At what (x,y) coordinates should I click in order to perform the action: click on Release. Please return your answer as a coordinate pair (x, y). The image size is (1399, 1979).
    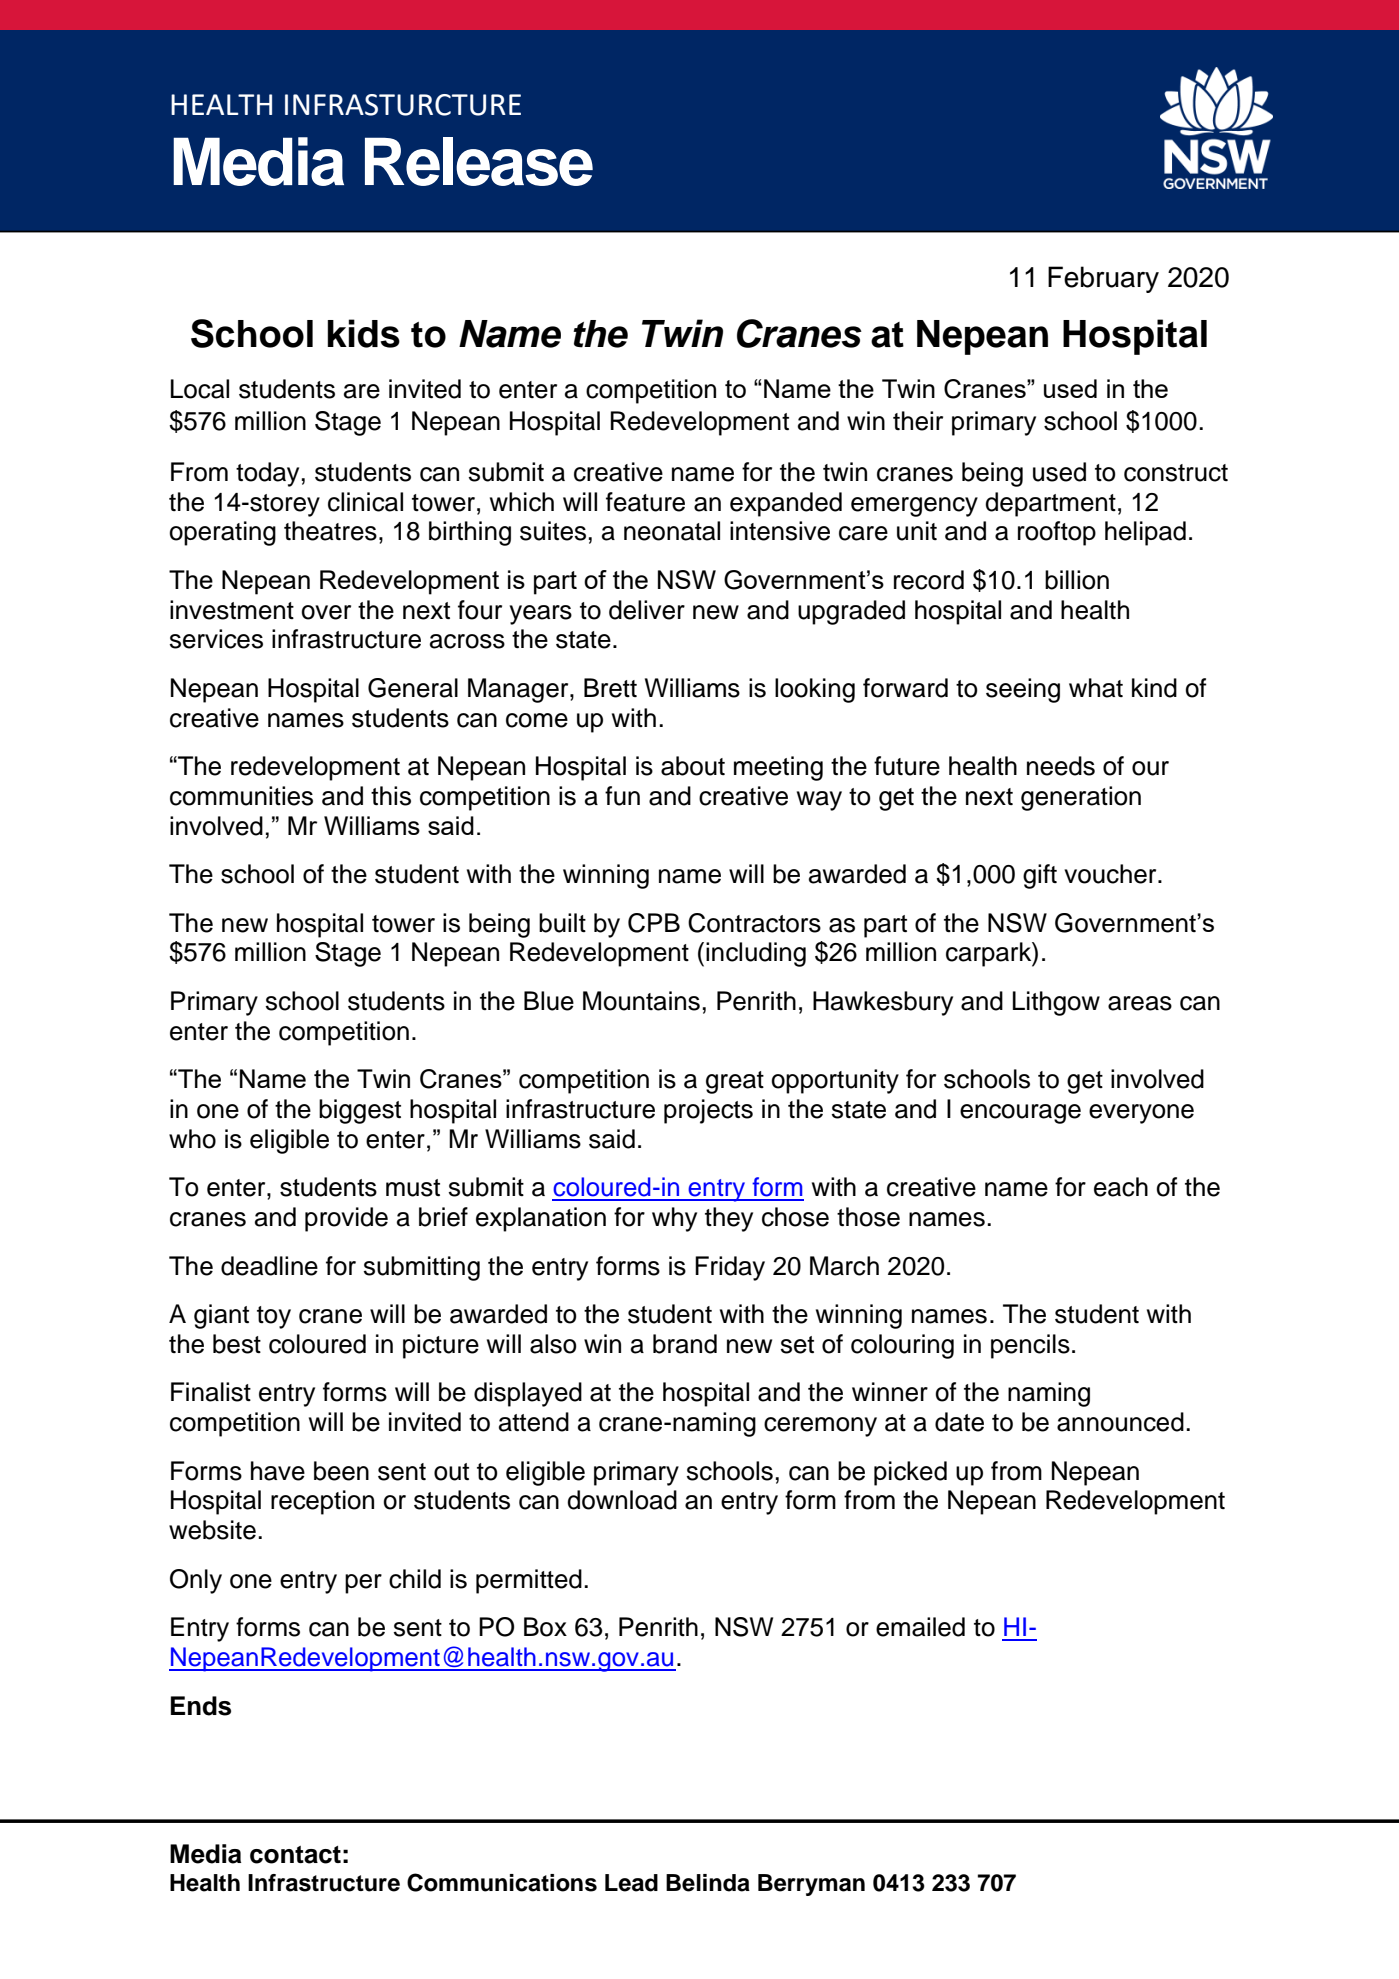
    Looking at the image, I should click on (479, 161).
